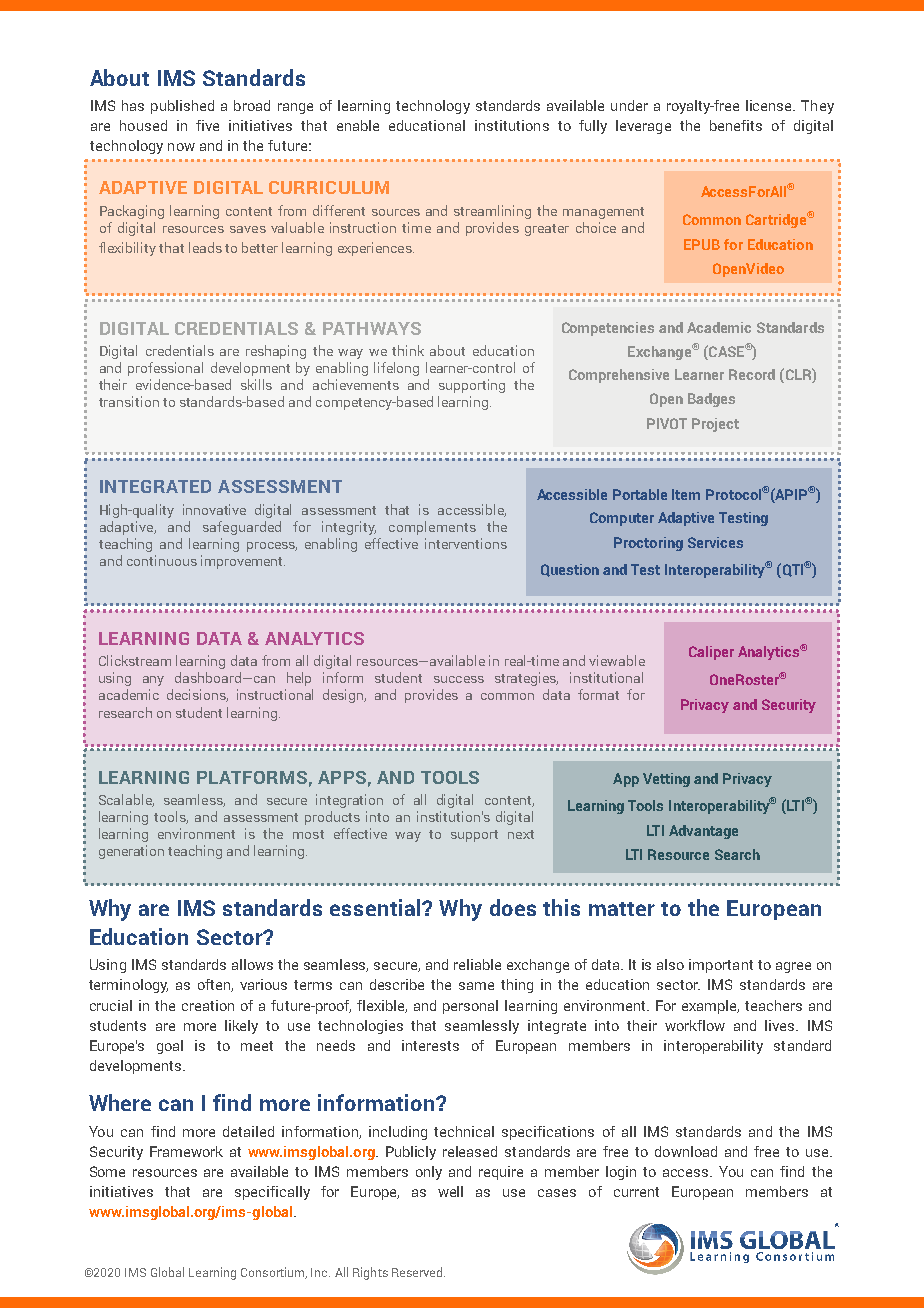 The height and width of the page is (1308, 924). I want to click on Consortium, so click(274, 1273).
